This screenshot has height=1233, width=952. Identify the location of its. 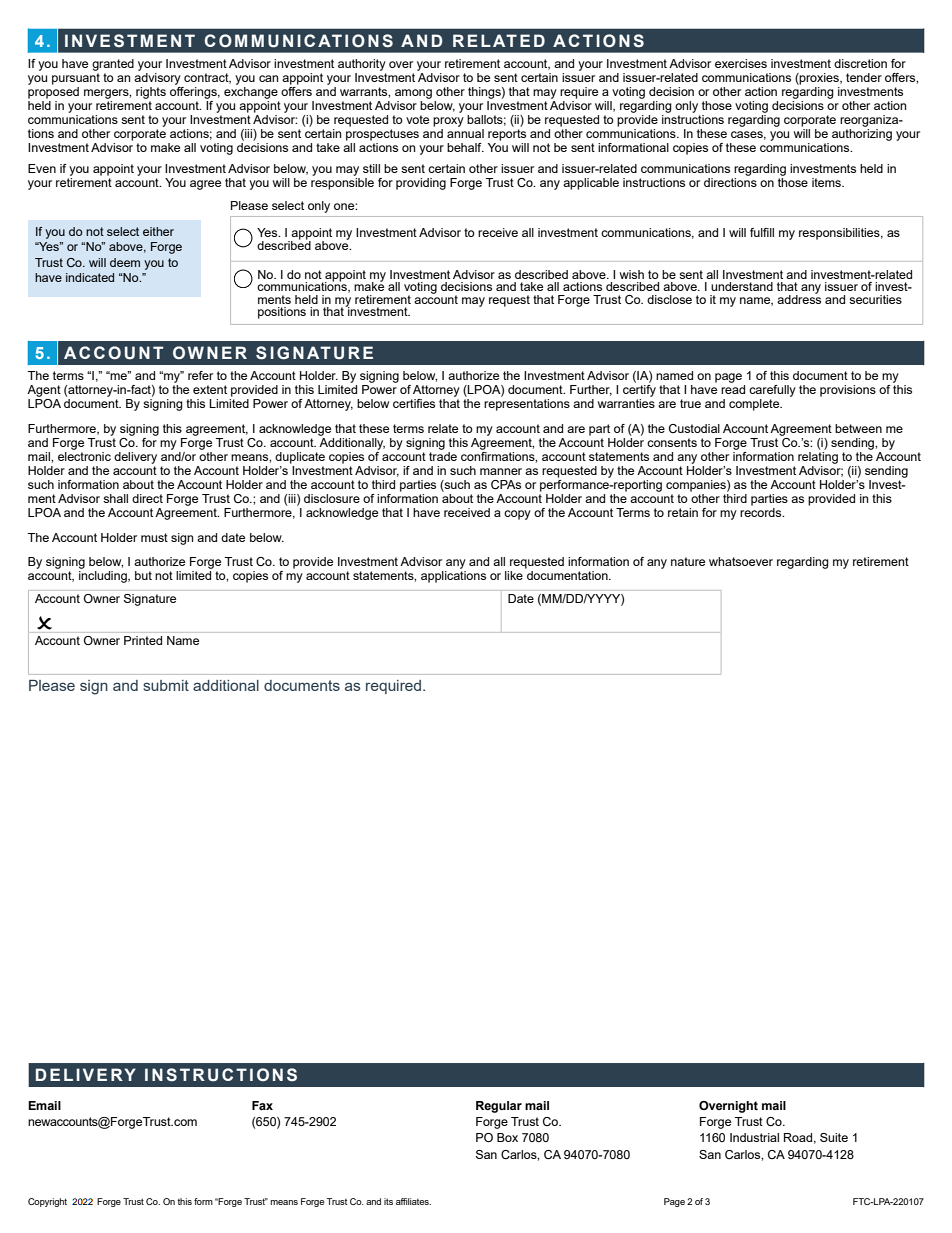
(388, 1201).
